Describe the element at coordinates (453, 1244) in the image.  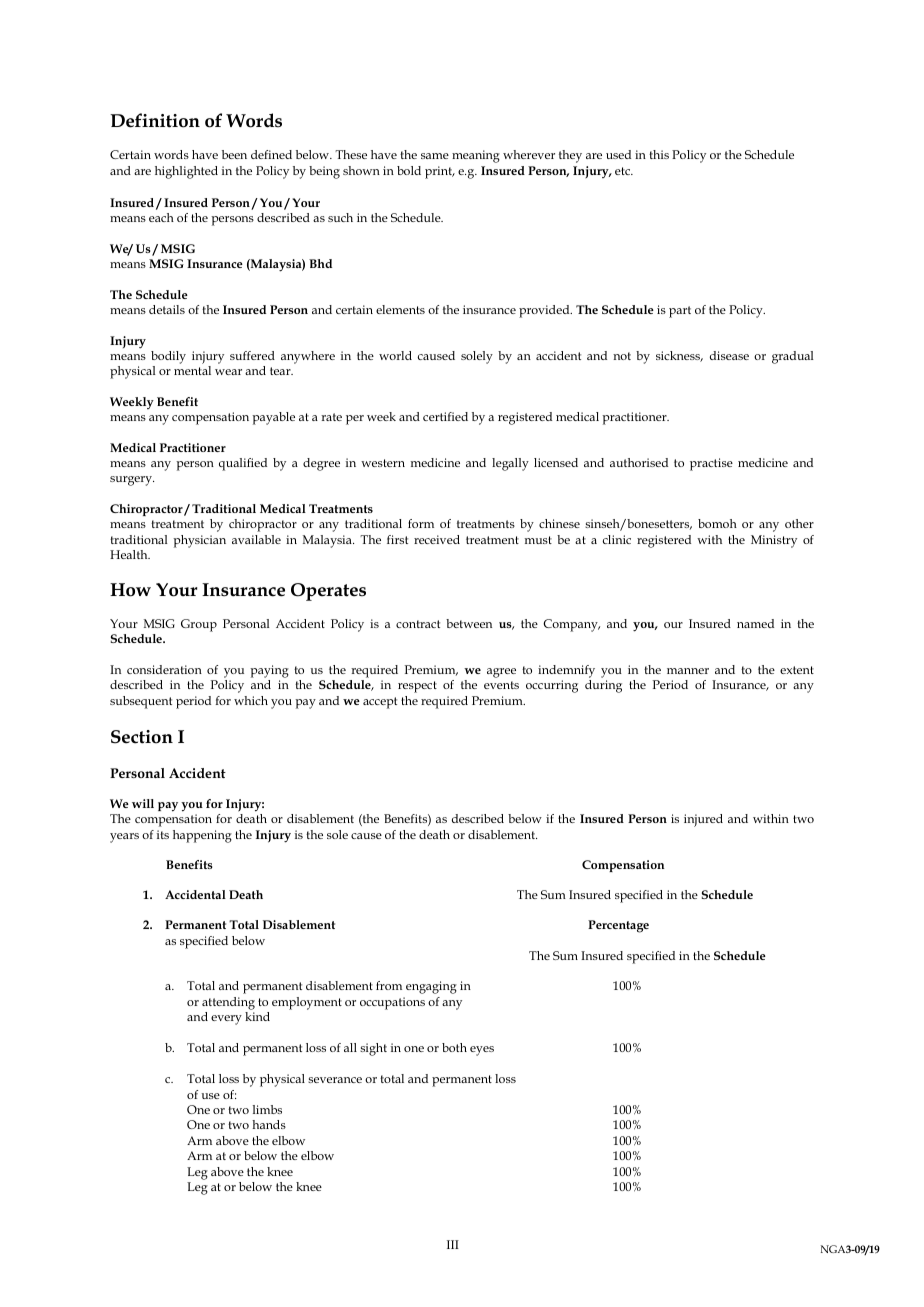
I see `III` at that location.
